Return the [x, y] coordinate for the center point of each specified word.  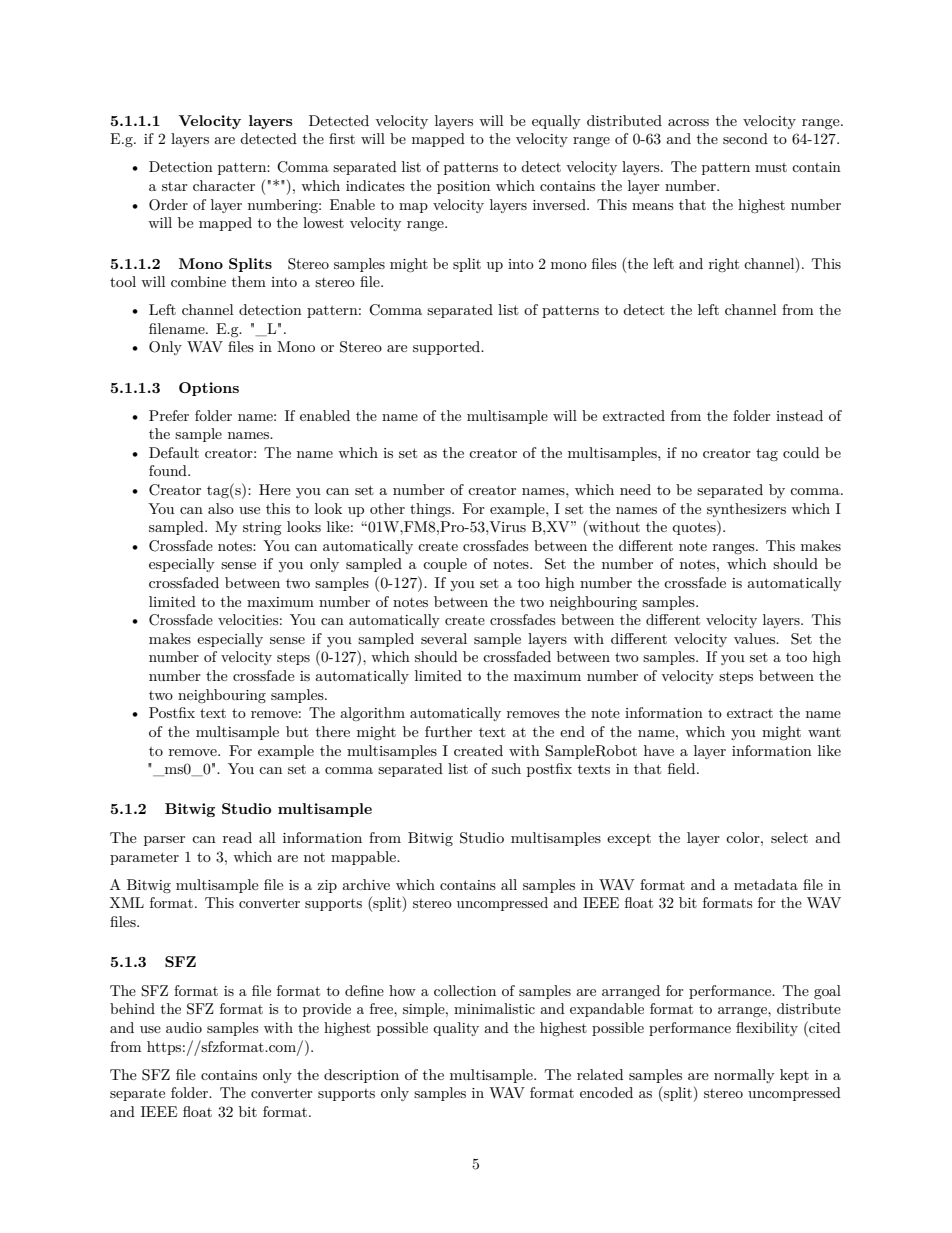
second [745, 138]
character [224, 185]
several [444, 638]
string [262, 528]
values [756, 638]
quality [456, 1029]
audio [184, 1027]
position [463, 187]
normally [744, 1076]
